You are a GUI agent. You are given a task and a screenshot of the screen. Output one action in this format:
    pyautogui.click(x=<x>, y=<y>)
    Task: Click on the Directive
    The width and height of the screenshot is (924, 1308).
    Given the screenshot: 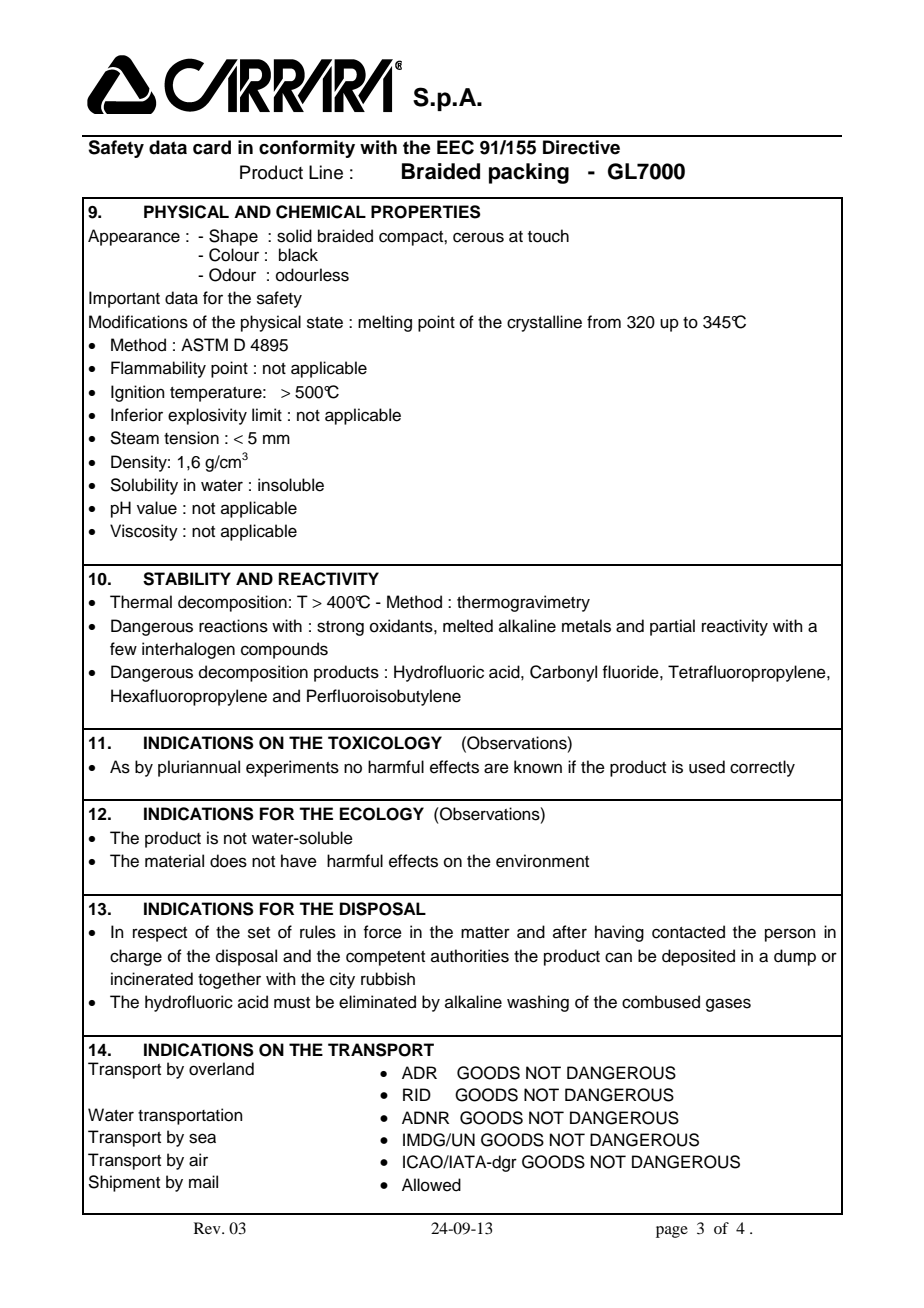 What is the action you would take?
    pyautogui.click(x=581, y=147)
